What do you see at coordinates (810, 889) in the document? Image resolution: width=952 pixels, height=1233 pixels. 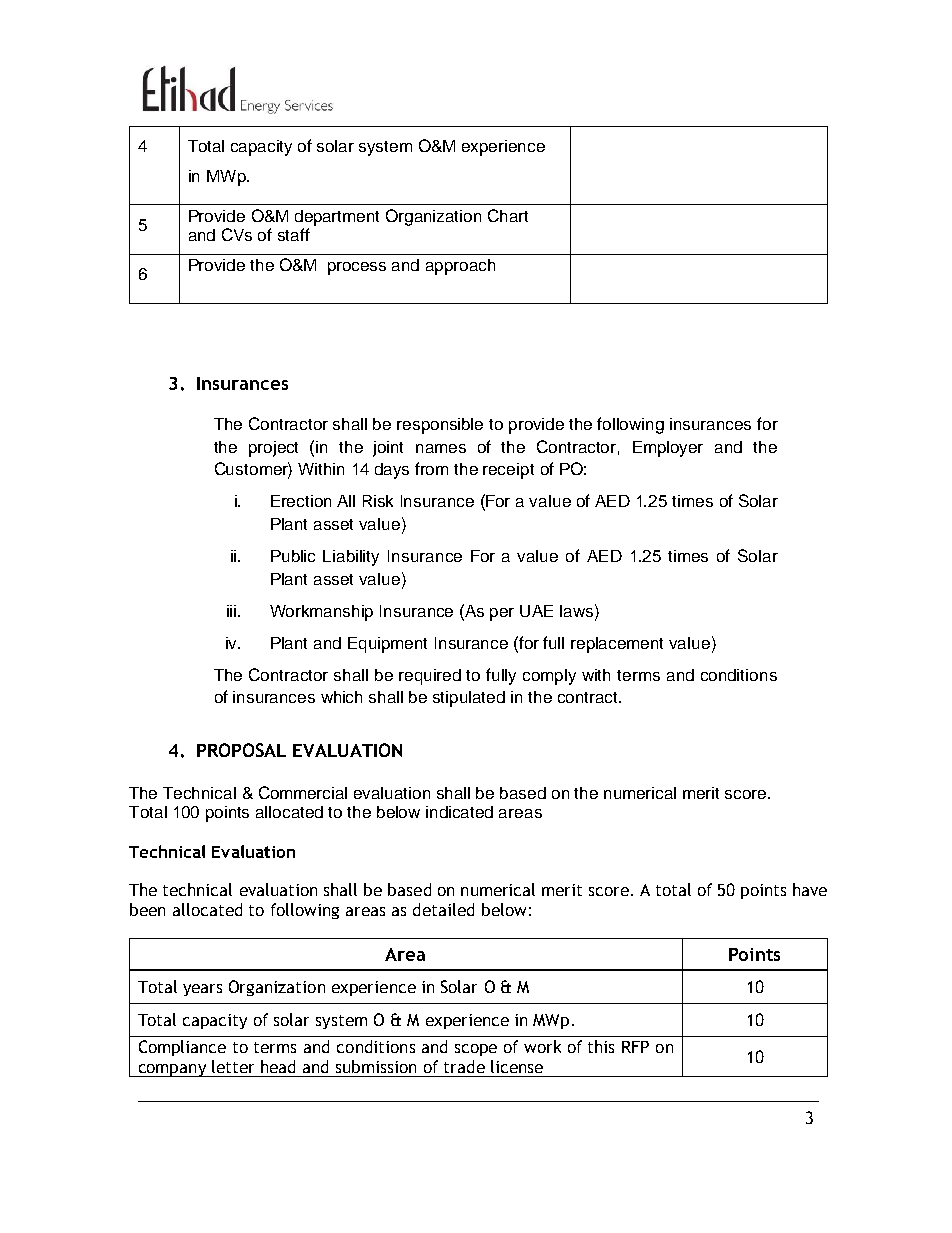 I see `have` at bounding box center [810, 889].
